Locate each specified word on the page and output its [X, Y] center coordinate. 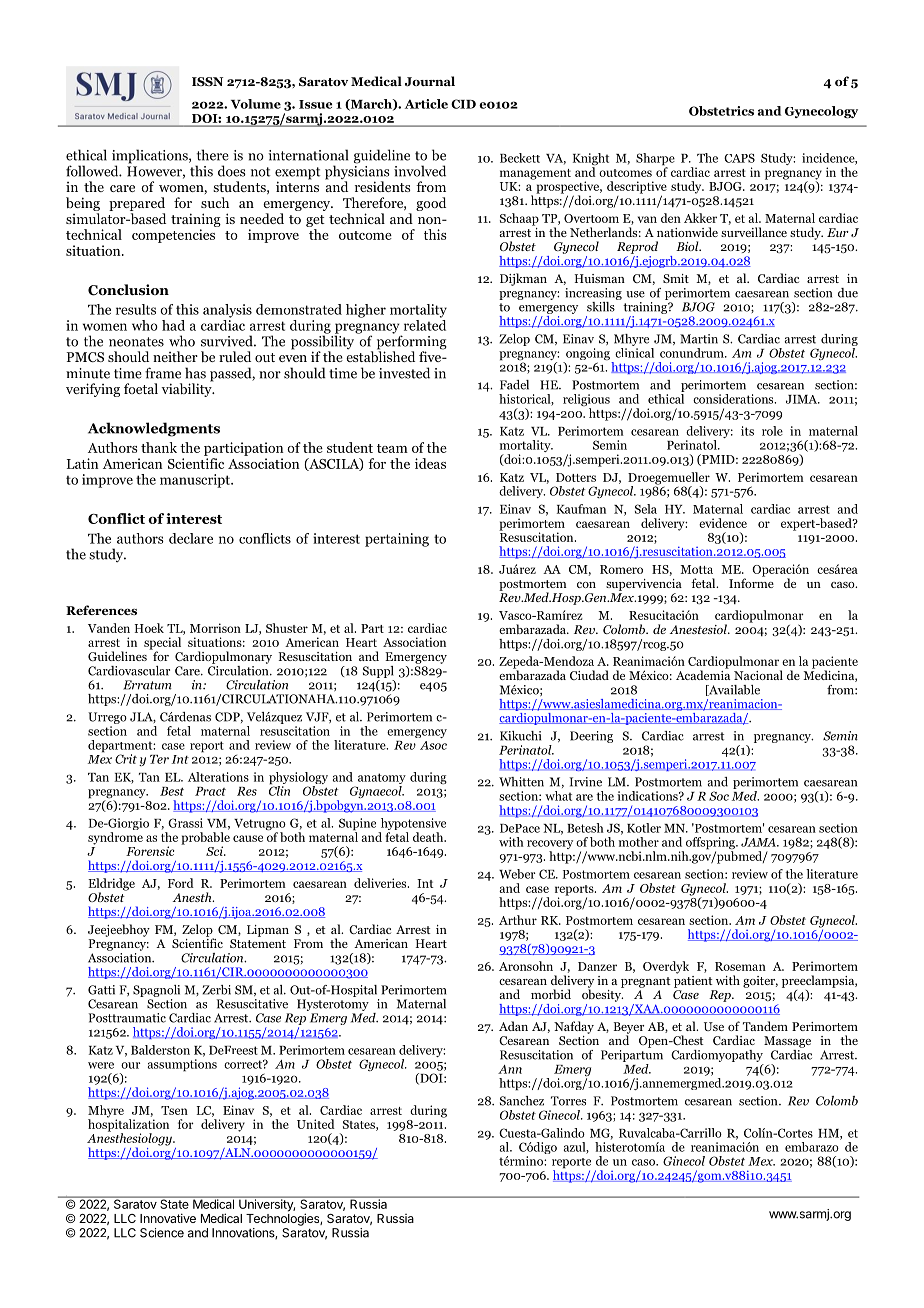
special [162, 644]
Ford [181, 883]
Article [426, 104]
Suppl [378, 672]
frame [163, 373]
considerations [734, 399]
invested [404, 373]
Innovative [168, 1218]
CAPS [739, 158]
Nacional [758, 675]
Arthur [518, 920]
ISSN [207, 81]
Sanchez [522, 1101]
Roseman [740, 966]
